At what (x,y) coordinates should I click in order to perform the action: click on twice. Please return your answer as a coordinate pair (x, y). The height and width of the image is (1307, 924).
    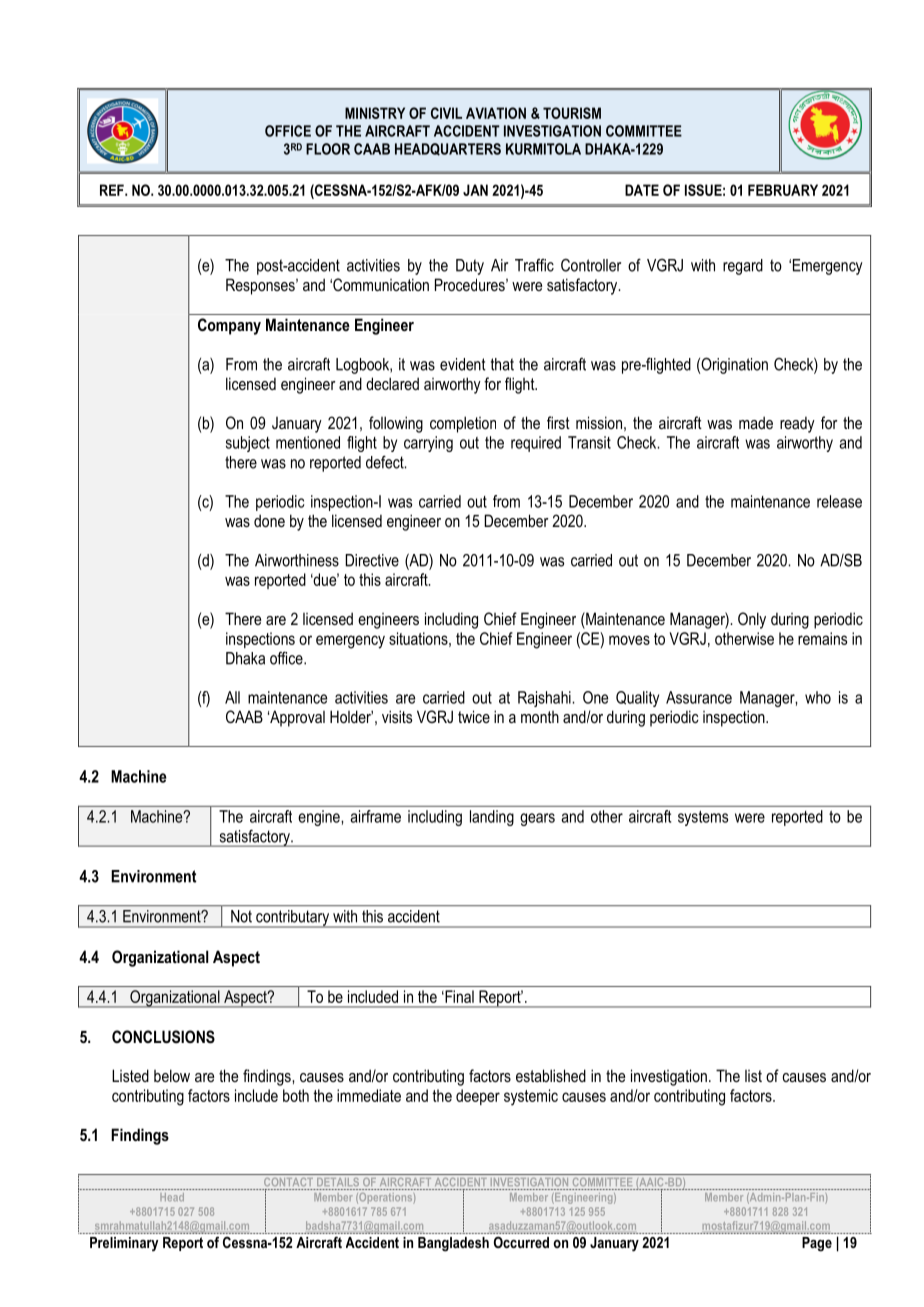
    Looking at the image, I should click on (474, 716).
